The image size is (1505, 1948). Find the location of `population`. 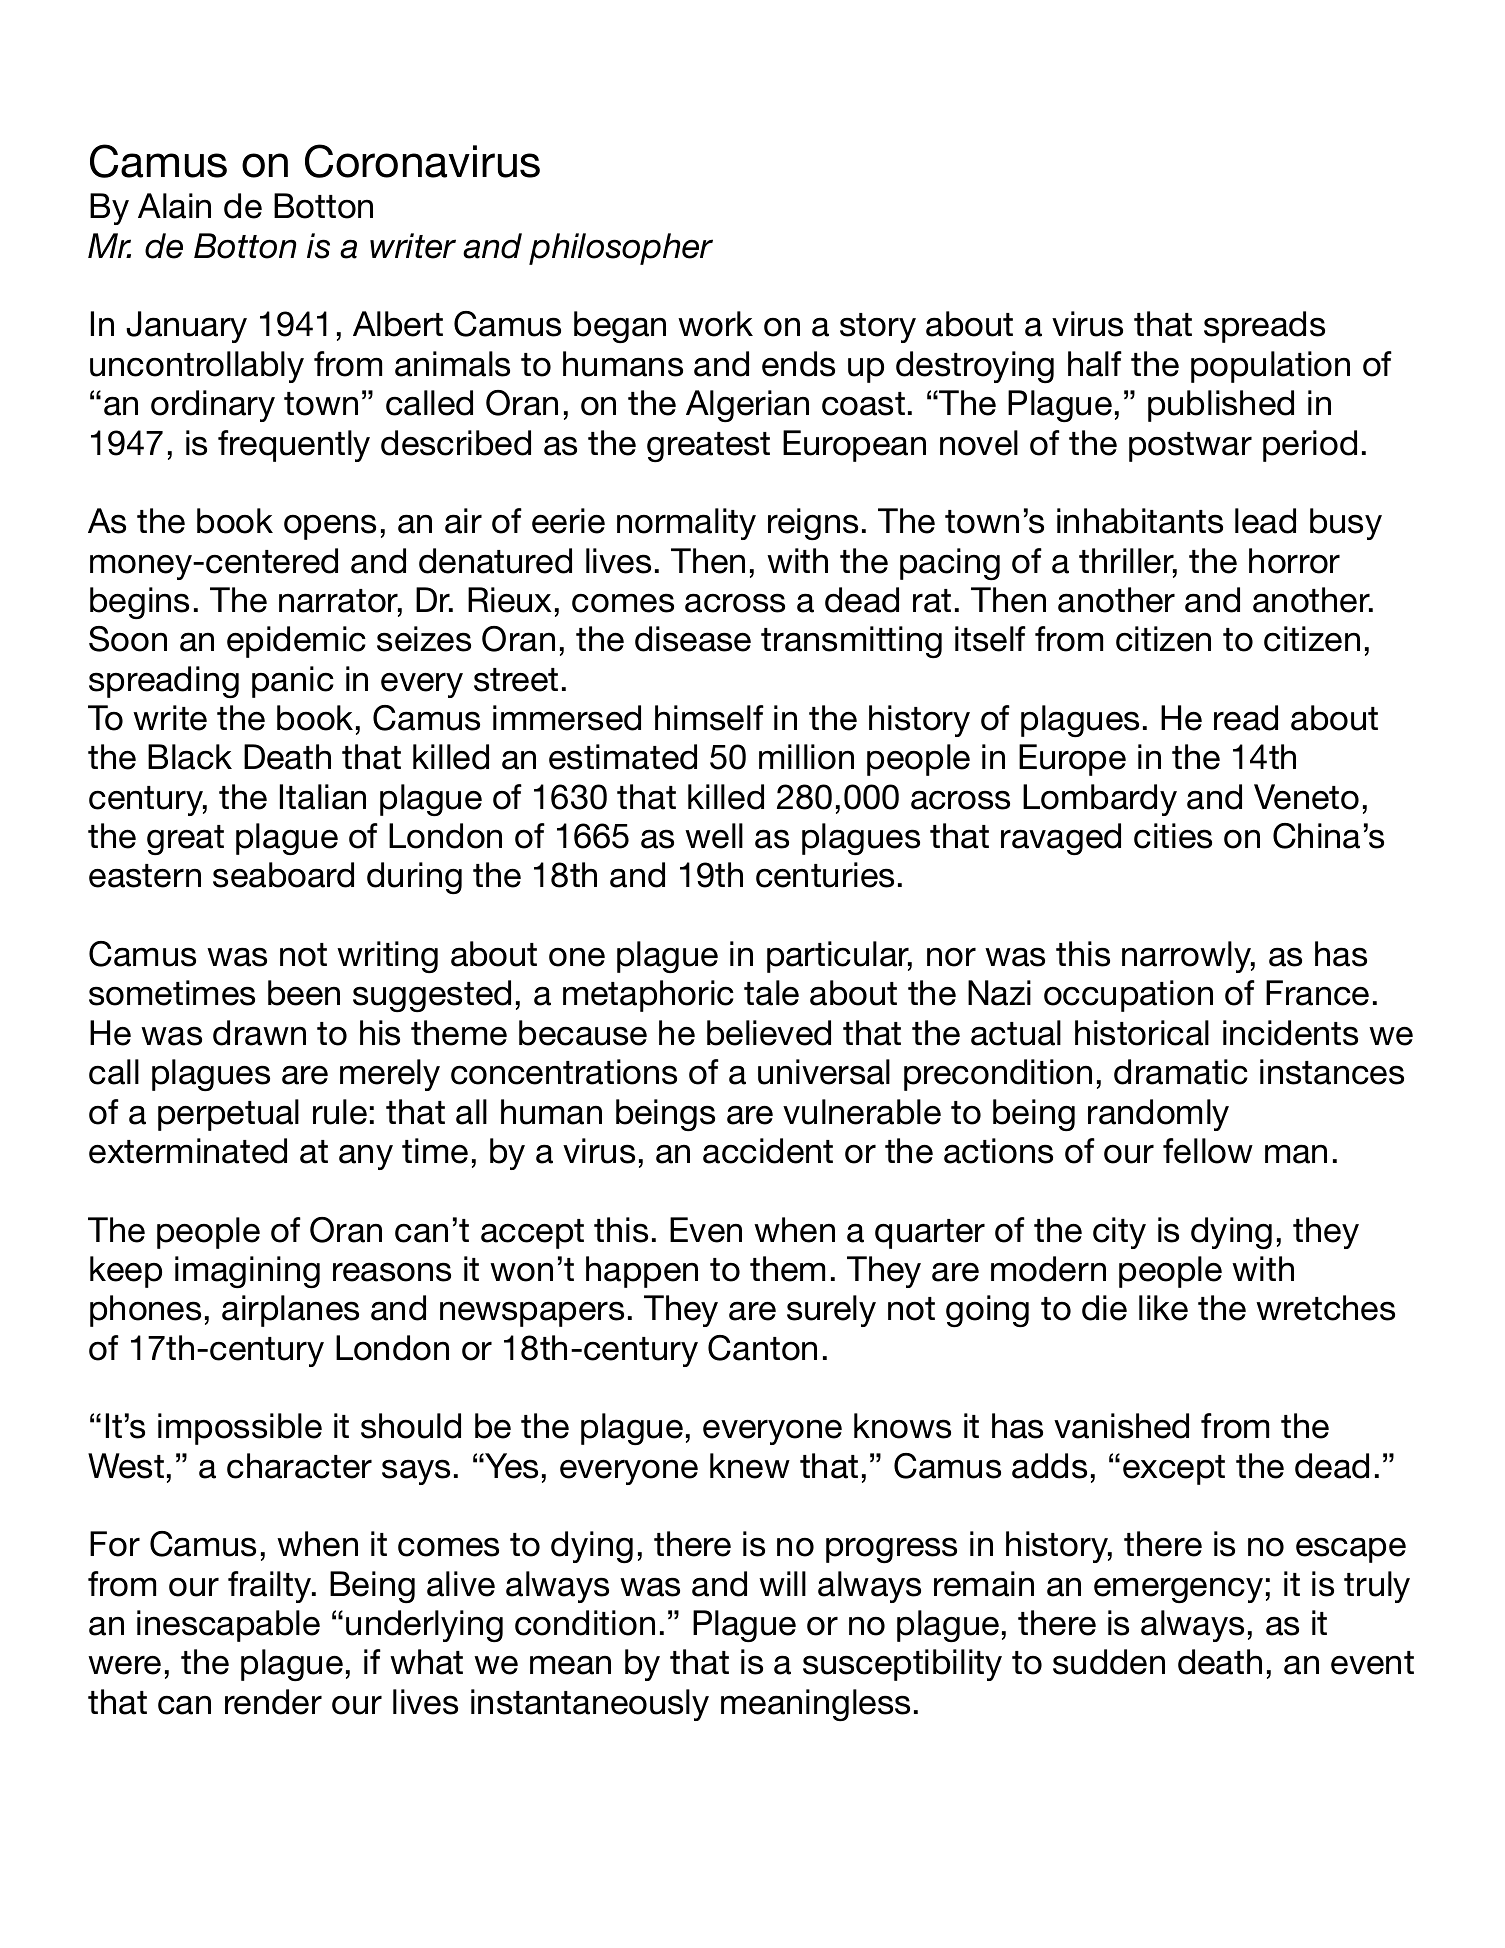

population is located at coordinates (1270, 367).
